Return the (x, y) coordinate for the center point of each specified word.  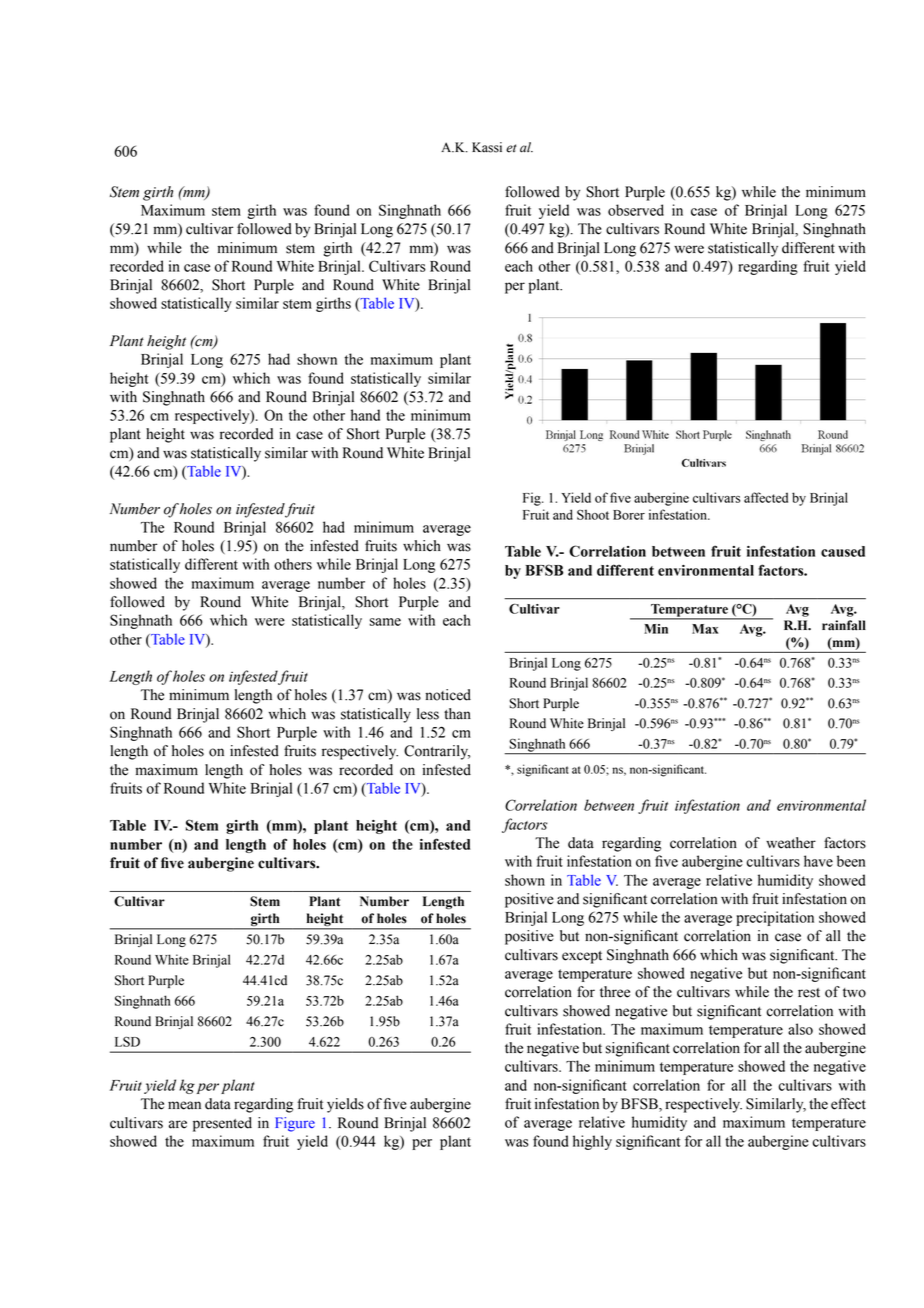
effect (848, 1104)
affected (766, 497)
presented (222, 1124)
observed (636, 210)
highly (592, 1142)
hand (365, 415)
